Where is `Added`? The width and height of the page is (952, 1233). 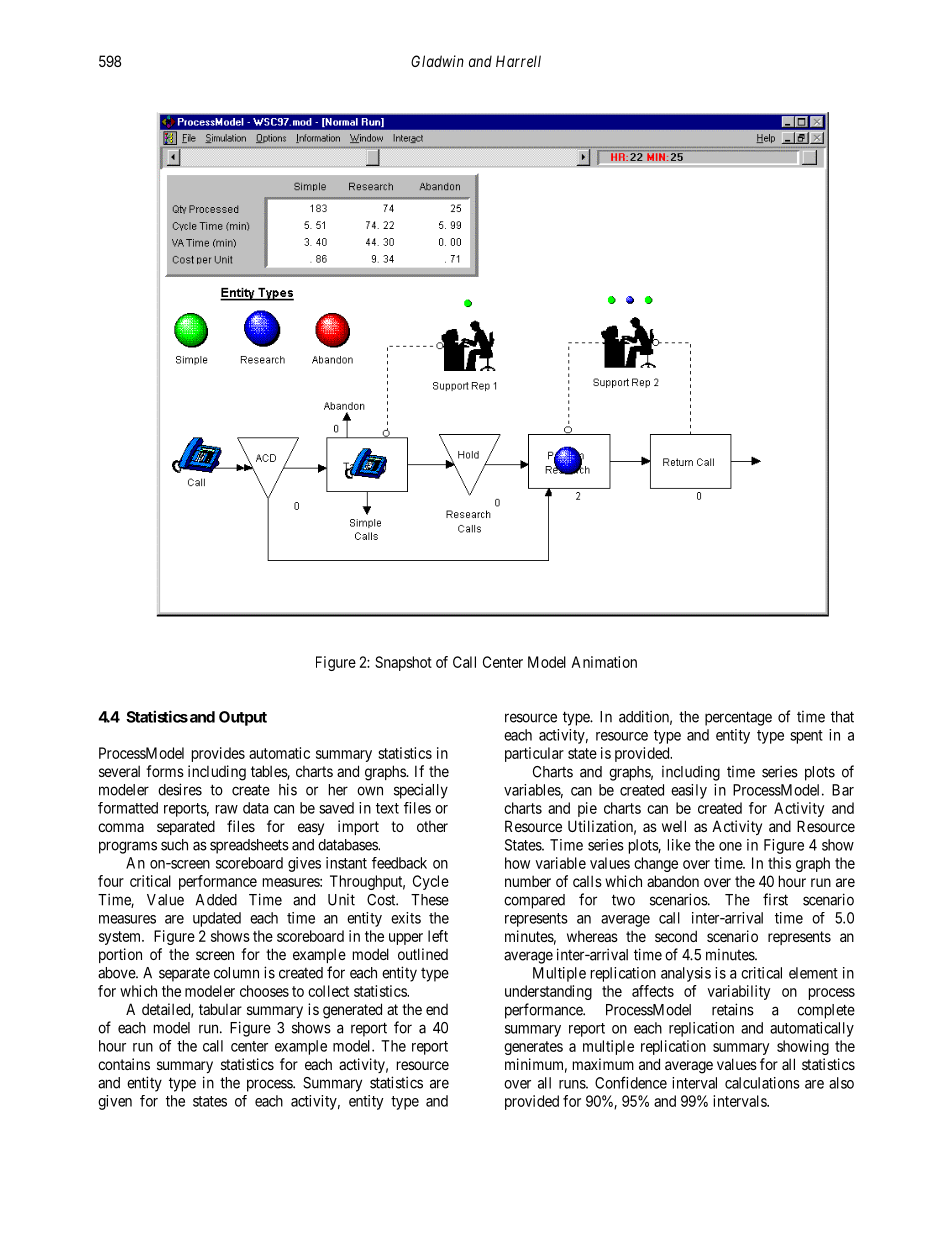
Added is located at coordinates (216, 900).
